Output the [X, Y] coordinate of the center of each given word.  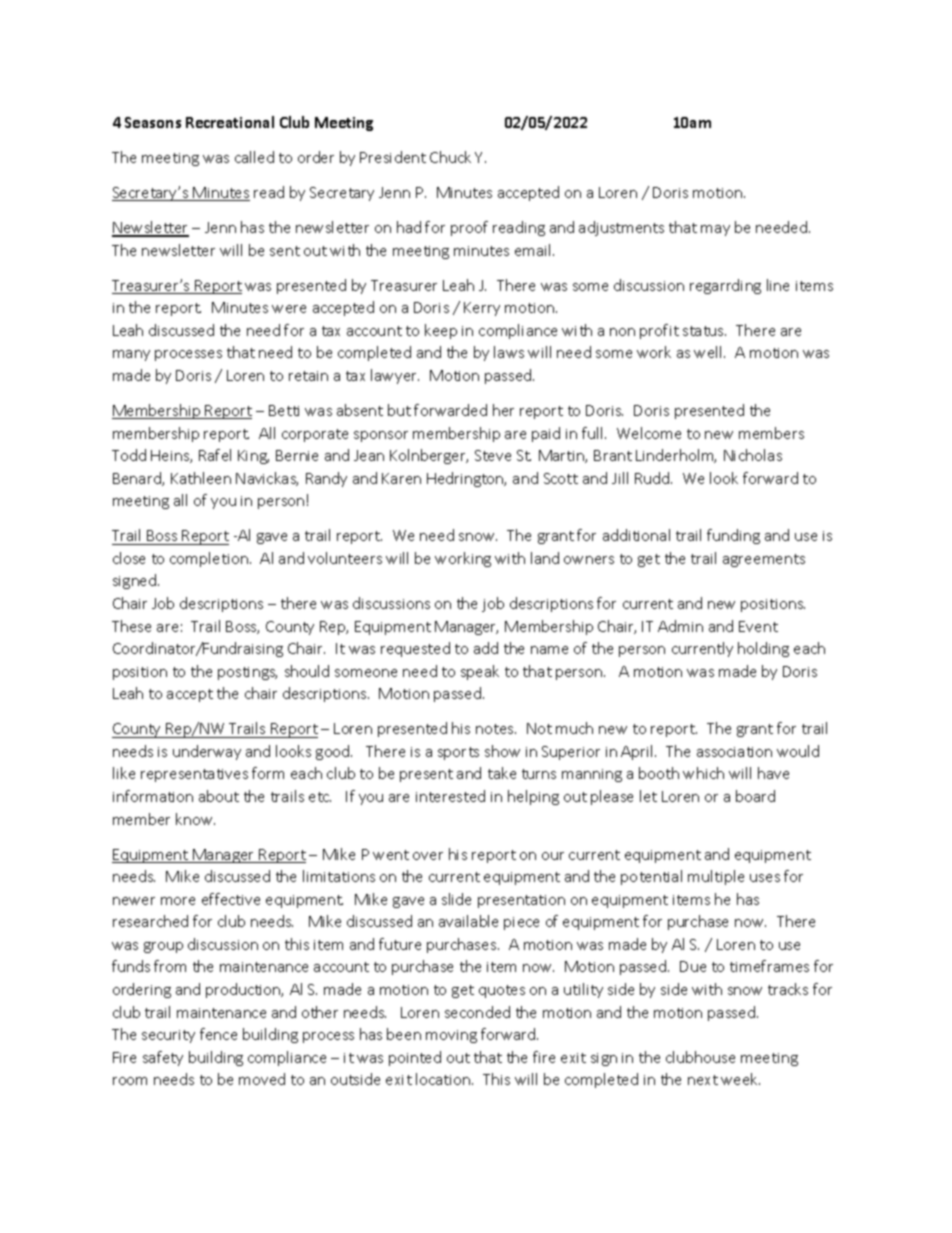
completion [209, 559]
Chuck [450, 157]
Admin [680, 626]
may [715, 230]
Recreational [230, 122]
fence [218, 1034]
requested [415, 649]
